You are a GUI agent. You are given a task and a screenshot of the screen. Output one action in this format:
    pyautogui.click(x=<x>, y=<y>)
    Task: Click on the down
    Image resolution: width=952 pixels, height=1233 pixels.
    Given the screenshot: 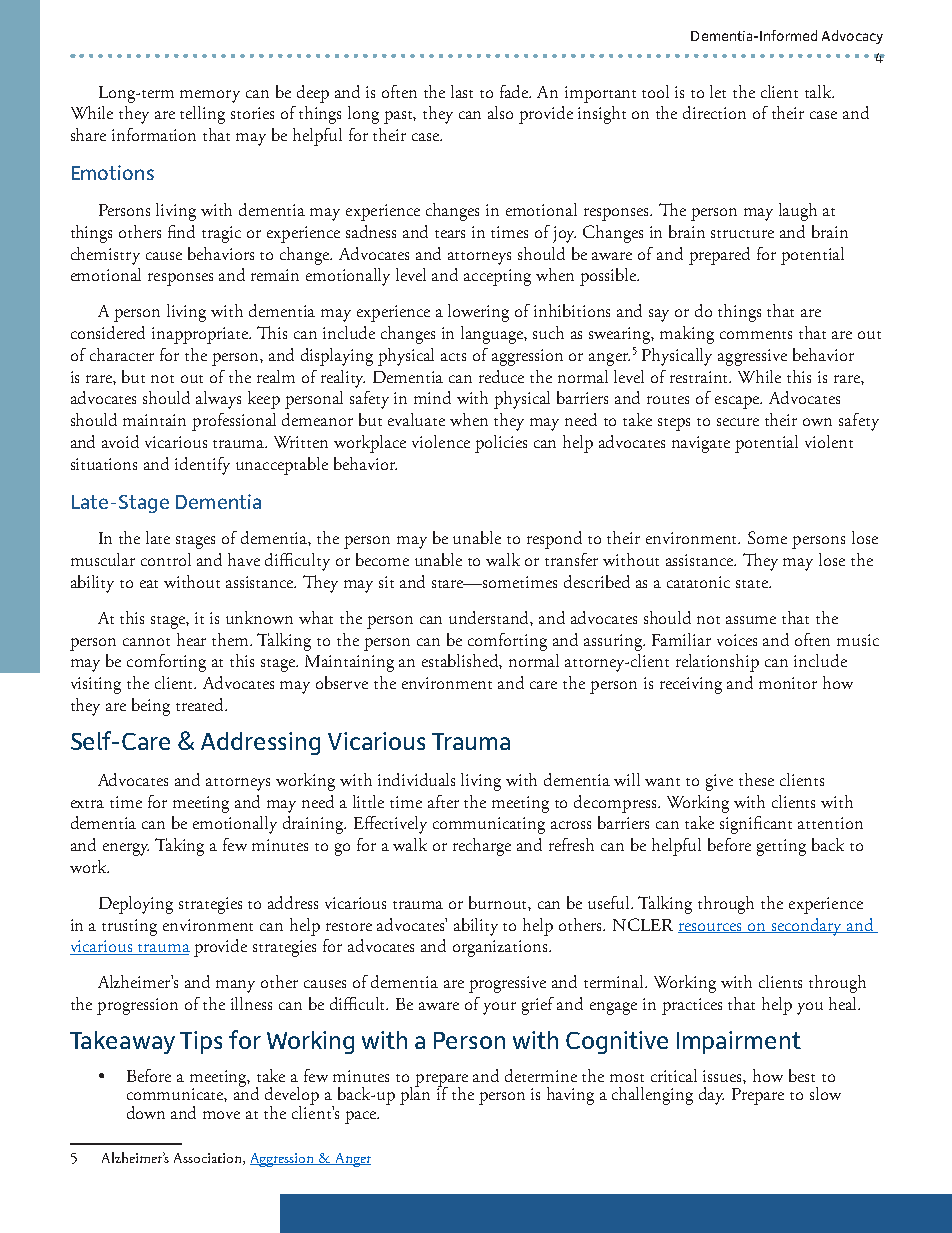 What is the action you would take?
    pyautogui.click(x=146, y=1112)
